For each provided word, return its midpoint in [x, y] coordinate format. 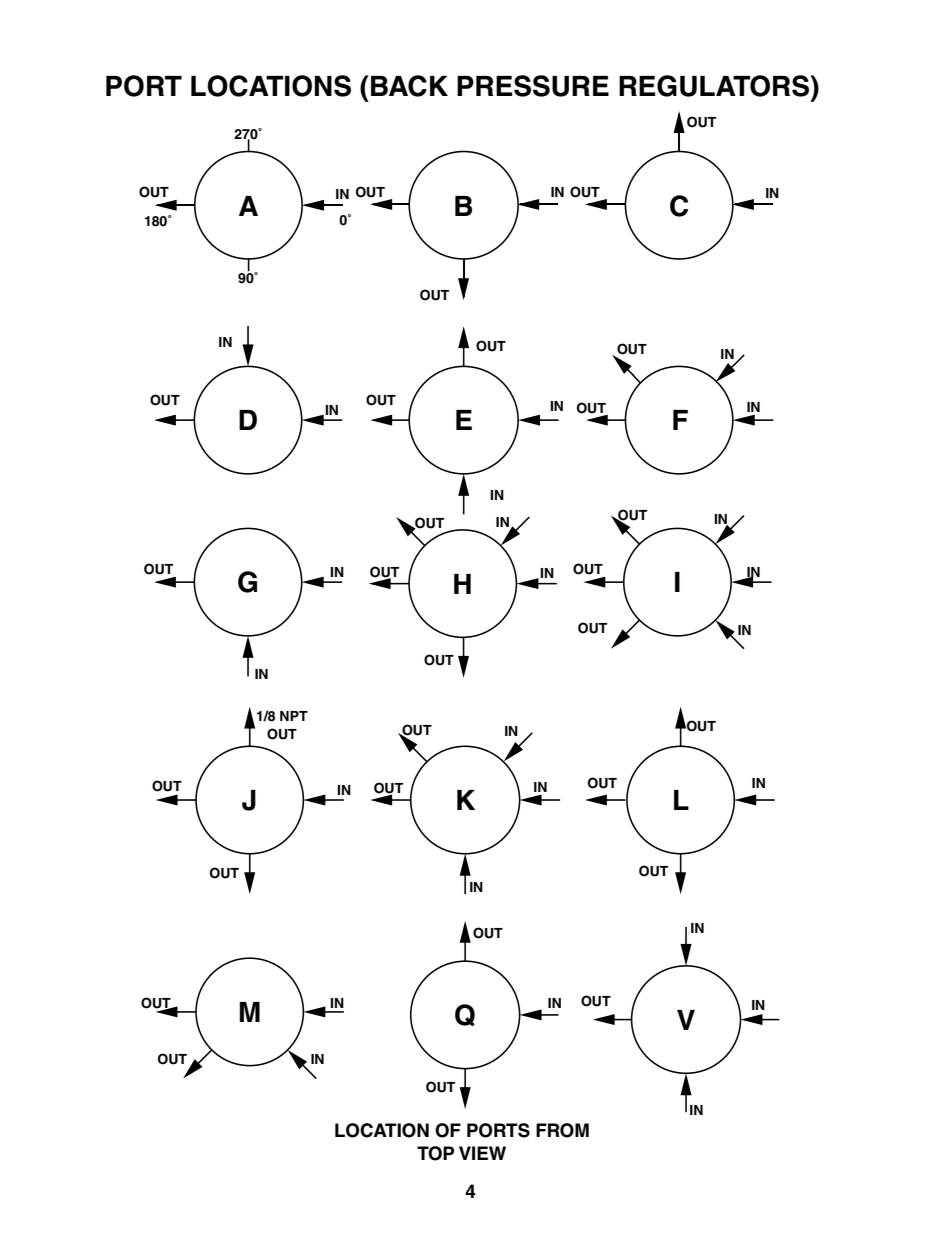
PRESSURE [533, 86]
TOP [435, 1153]
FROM [562, 1130]
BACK [409, 86]
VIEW [482, 1153]
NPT [294, 716]
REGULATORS [715, 86]
